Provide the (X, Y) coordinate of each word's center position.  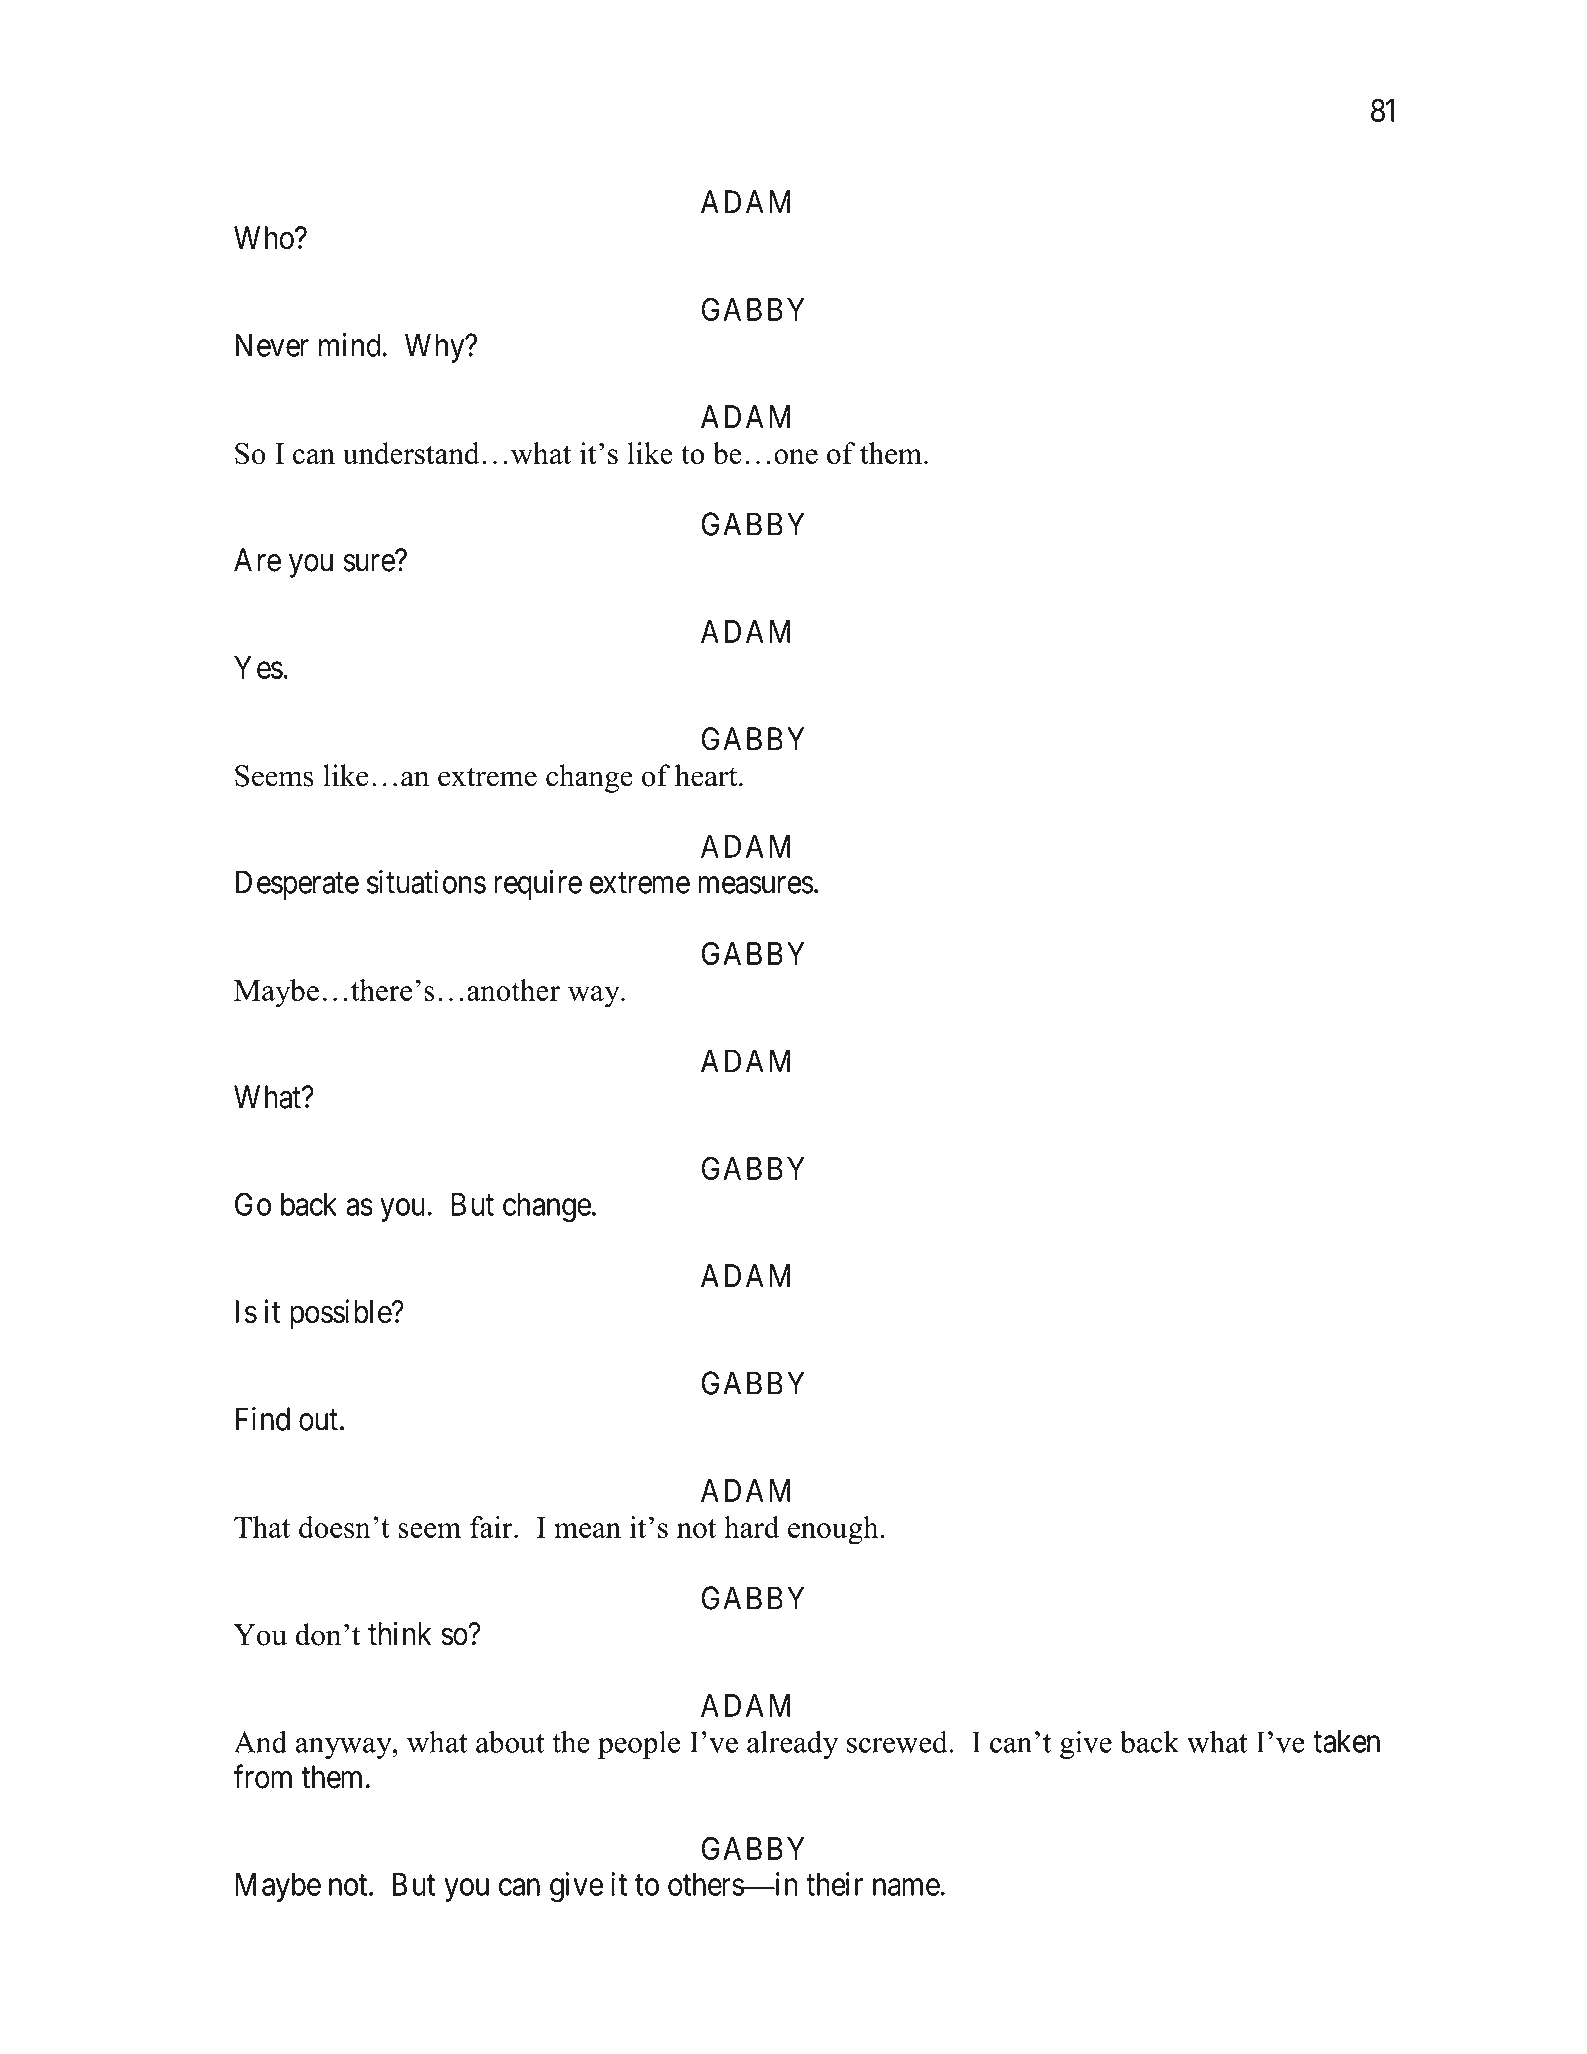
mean (587, 1530)
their (834, 1884)
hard (751, 1527)
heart (707, 775)
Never (272, 345)
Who (265, 238)
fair (492, 1527)
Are (257, 560)
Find (263, 1419)
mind (350, 345)
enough (833, 1530)
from (262, 1776)
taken (1346, 1741)
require (538, 885)
